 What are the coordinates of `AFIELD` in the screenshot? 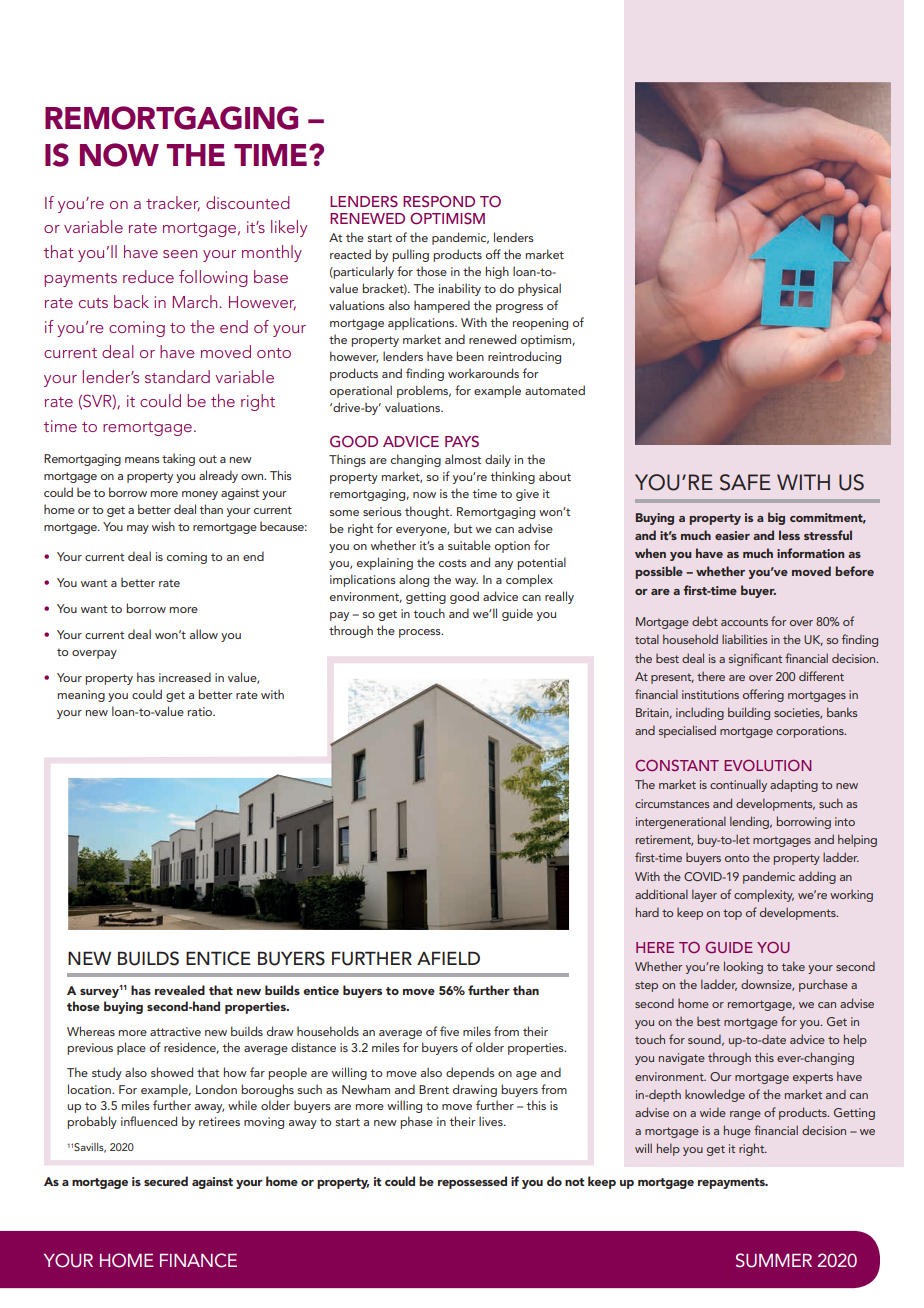 It's located at (448, 958).
